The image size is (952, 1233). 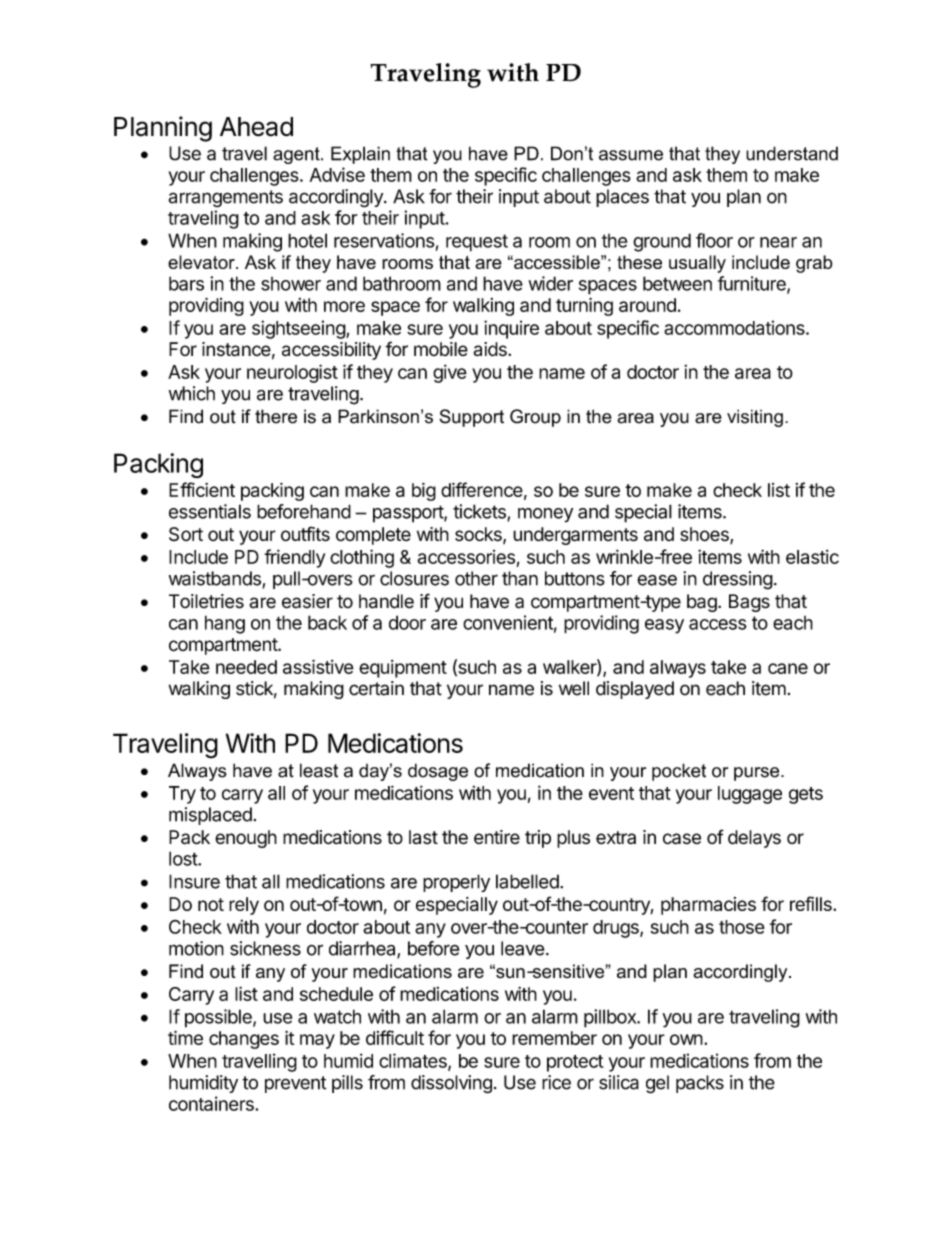 What do you see at coordinates (477, 243) in the screenshot?
I see `request` at bounding box center [477, 243].
